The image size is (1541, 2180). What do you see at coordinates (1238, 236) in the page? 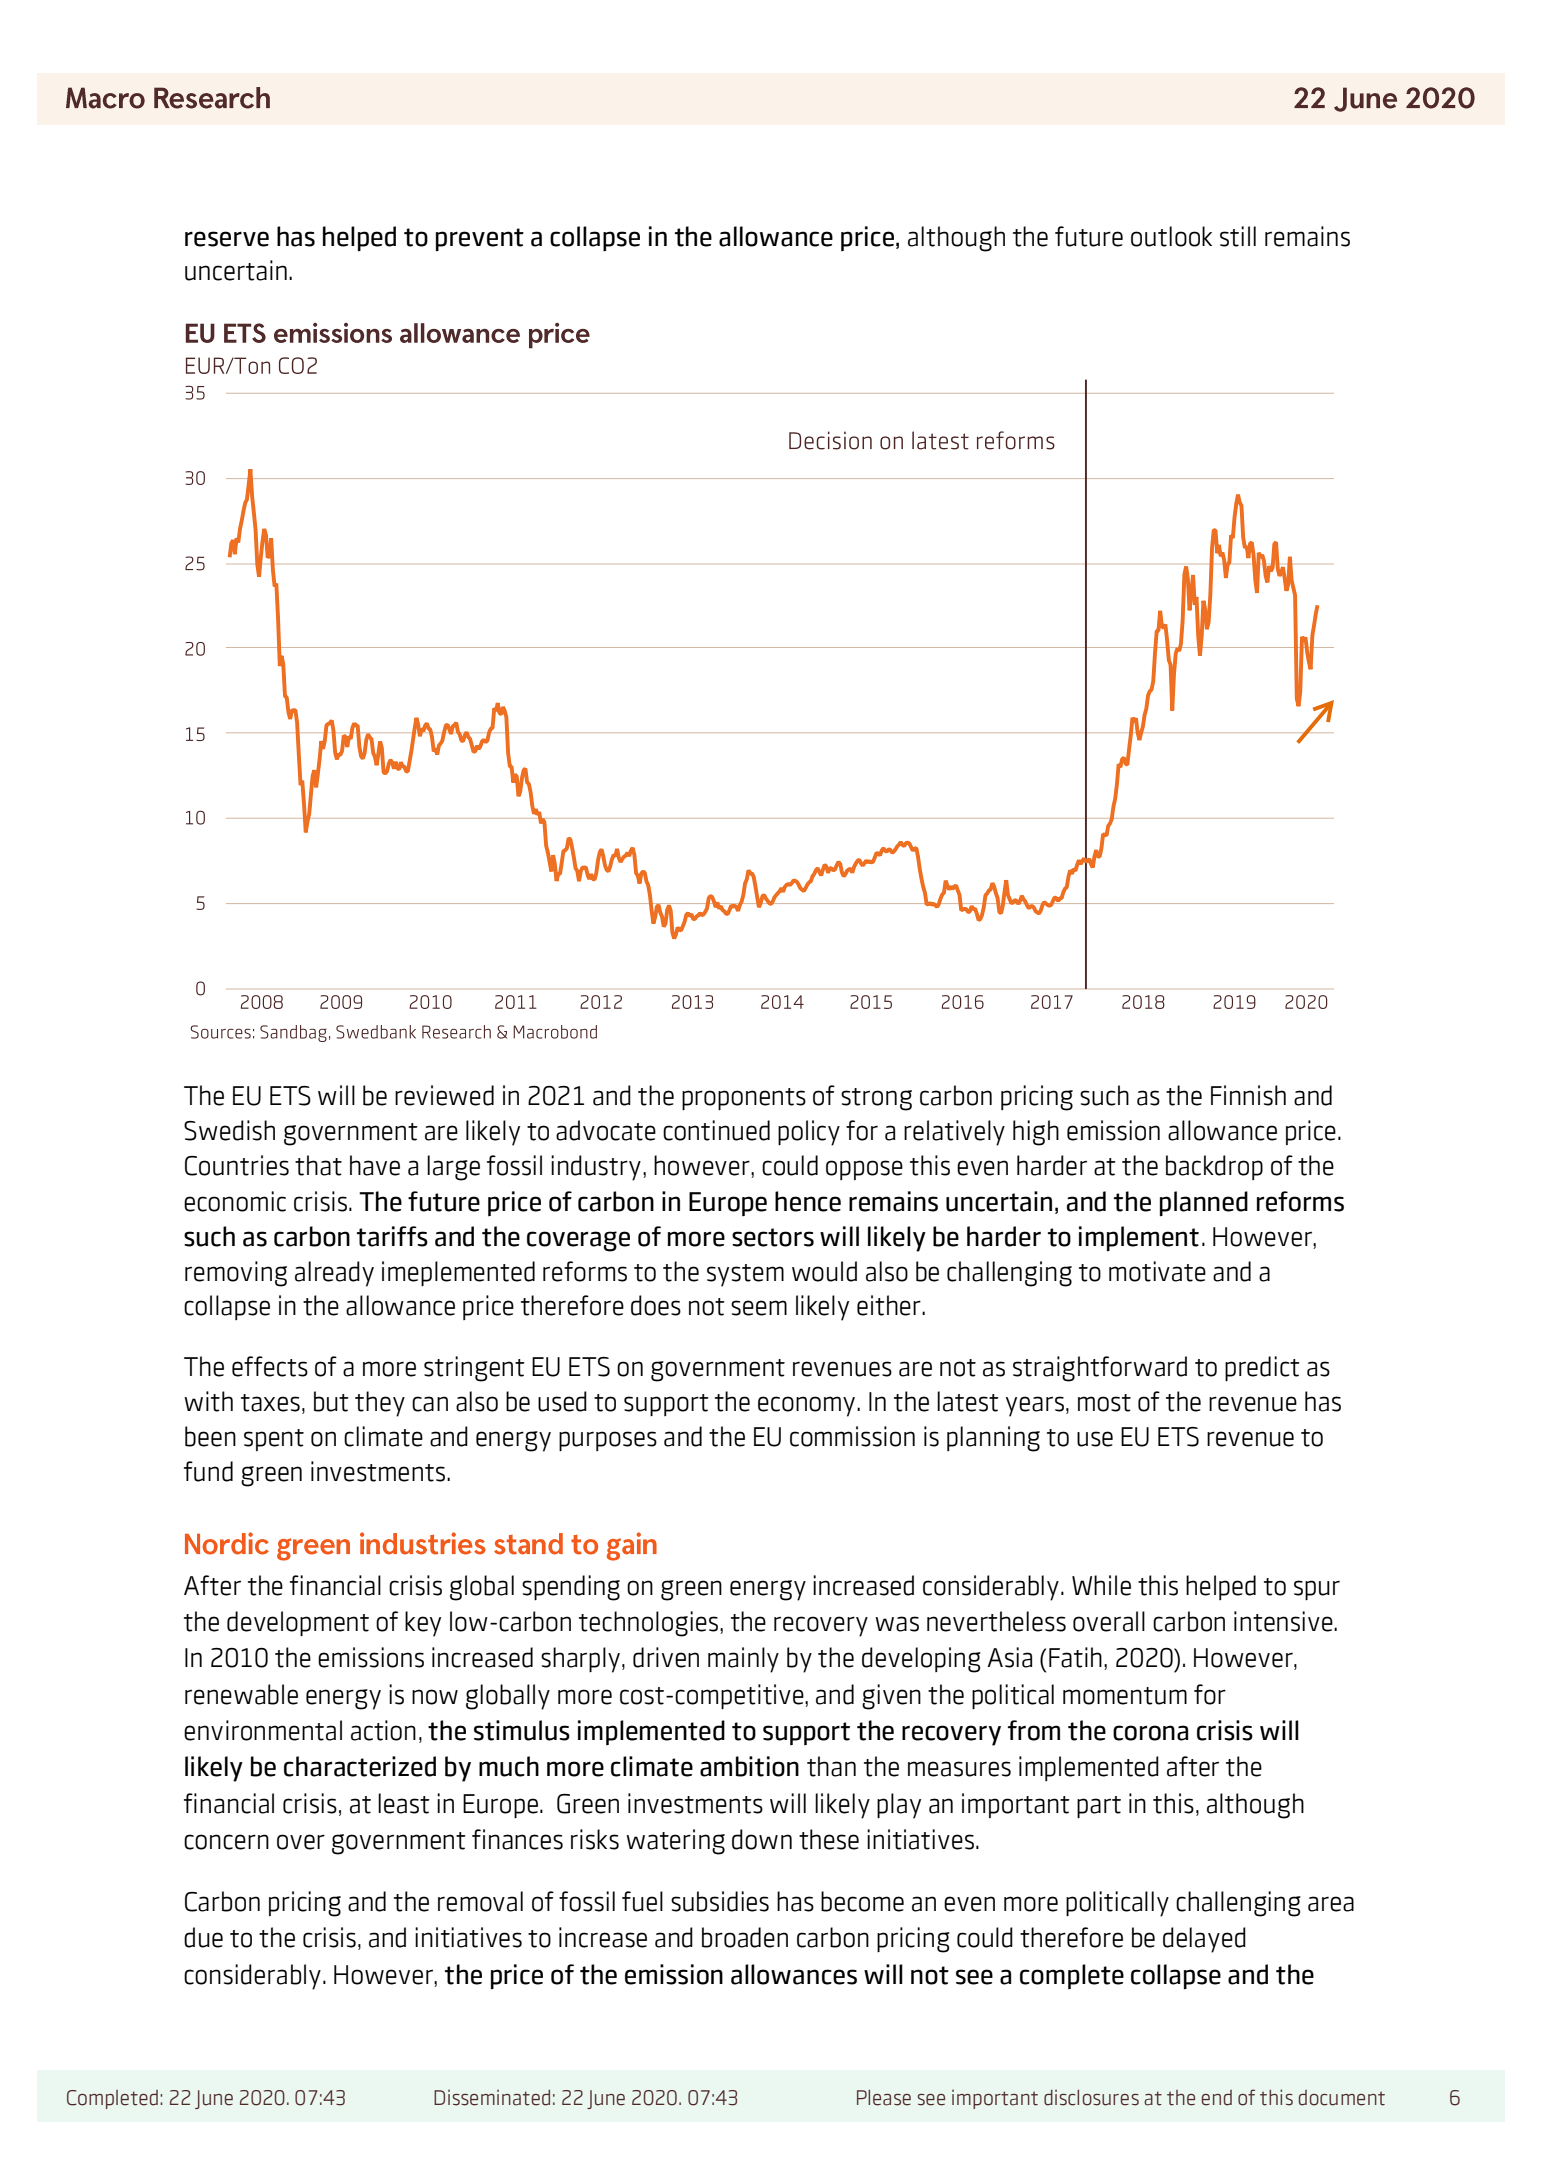
I see `still` at bounding box center [1238, 236].
